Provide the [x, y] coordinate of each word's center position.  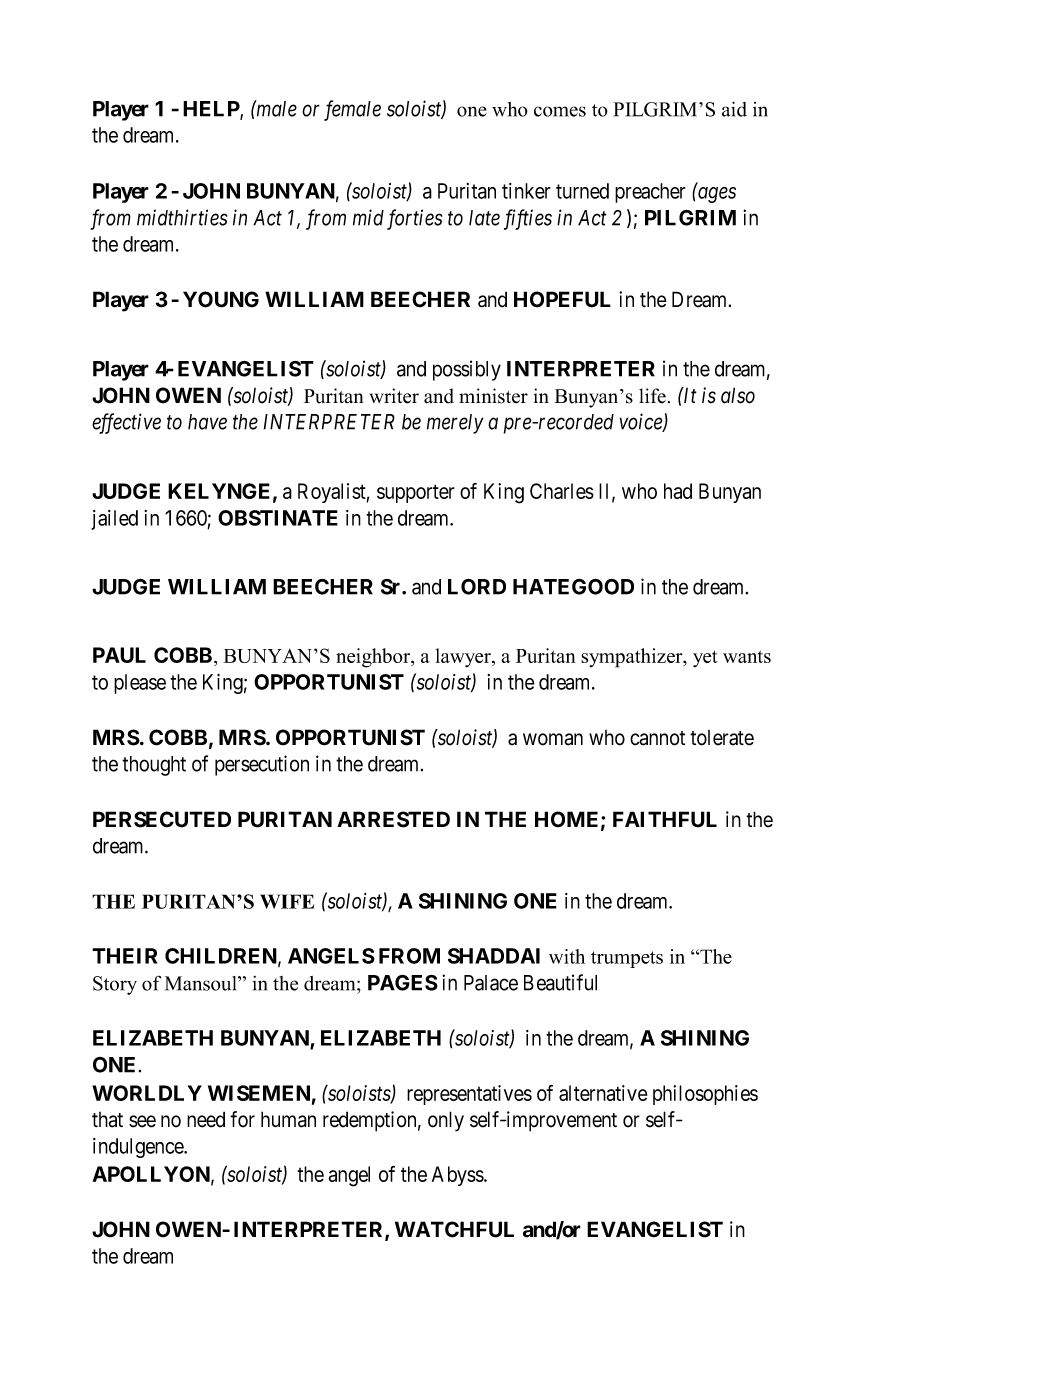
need [206, 1119]
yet [705, 659]
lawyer [464, 658]
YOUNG [221, 299]
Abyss [458, 1176]
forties [414, 219]
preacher [650, 193]
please [140, 684]
